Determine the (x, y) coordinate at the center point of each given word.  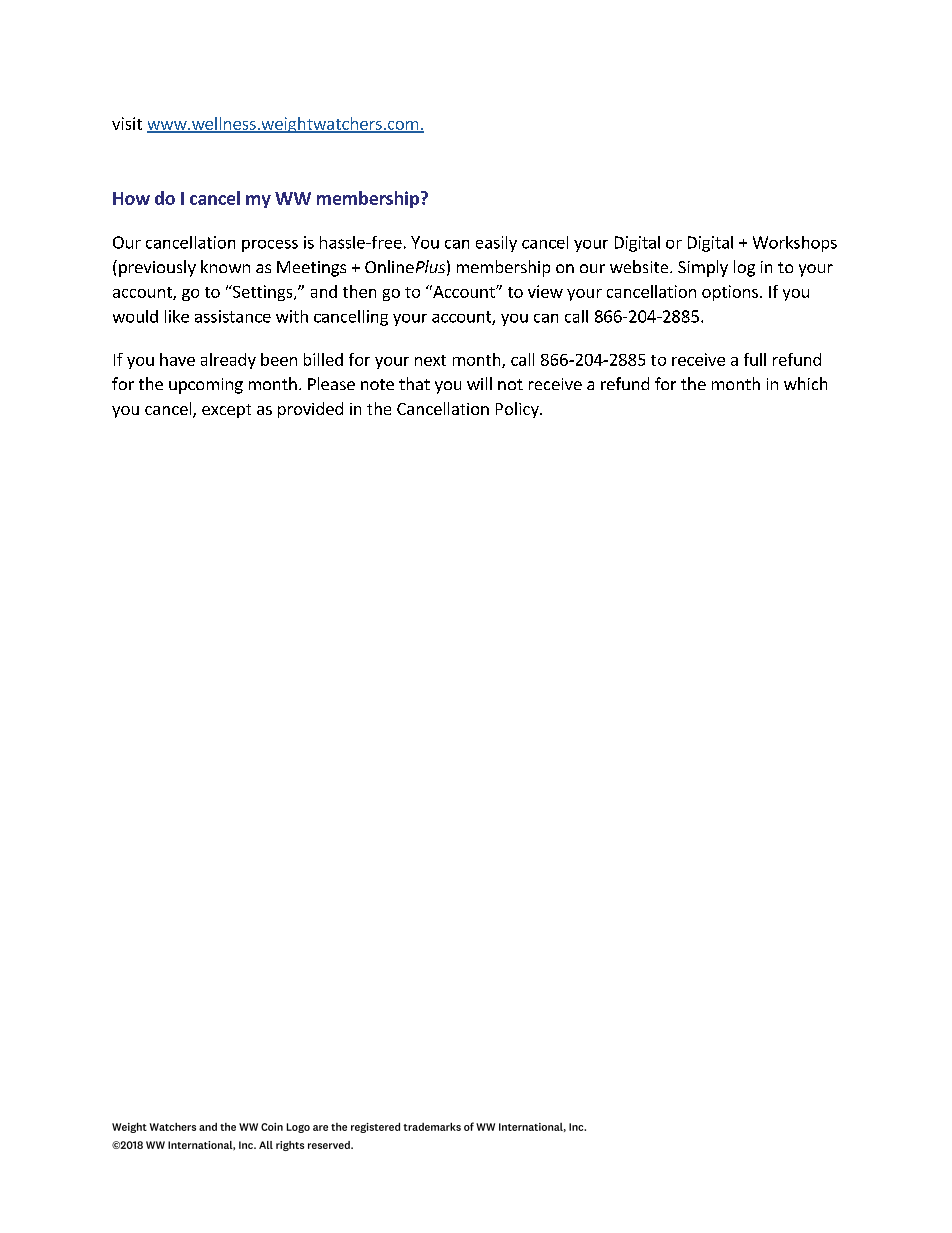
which (805, 383)
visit (127, 123)
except (226, 411)
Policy (518, 410)
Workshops (795, 244)
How (131, 198)
